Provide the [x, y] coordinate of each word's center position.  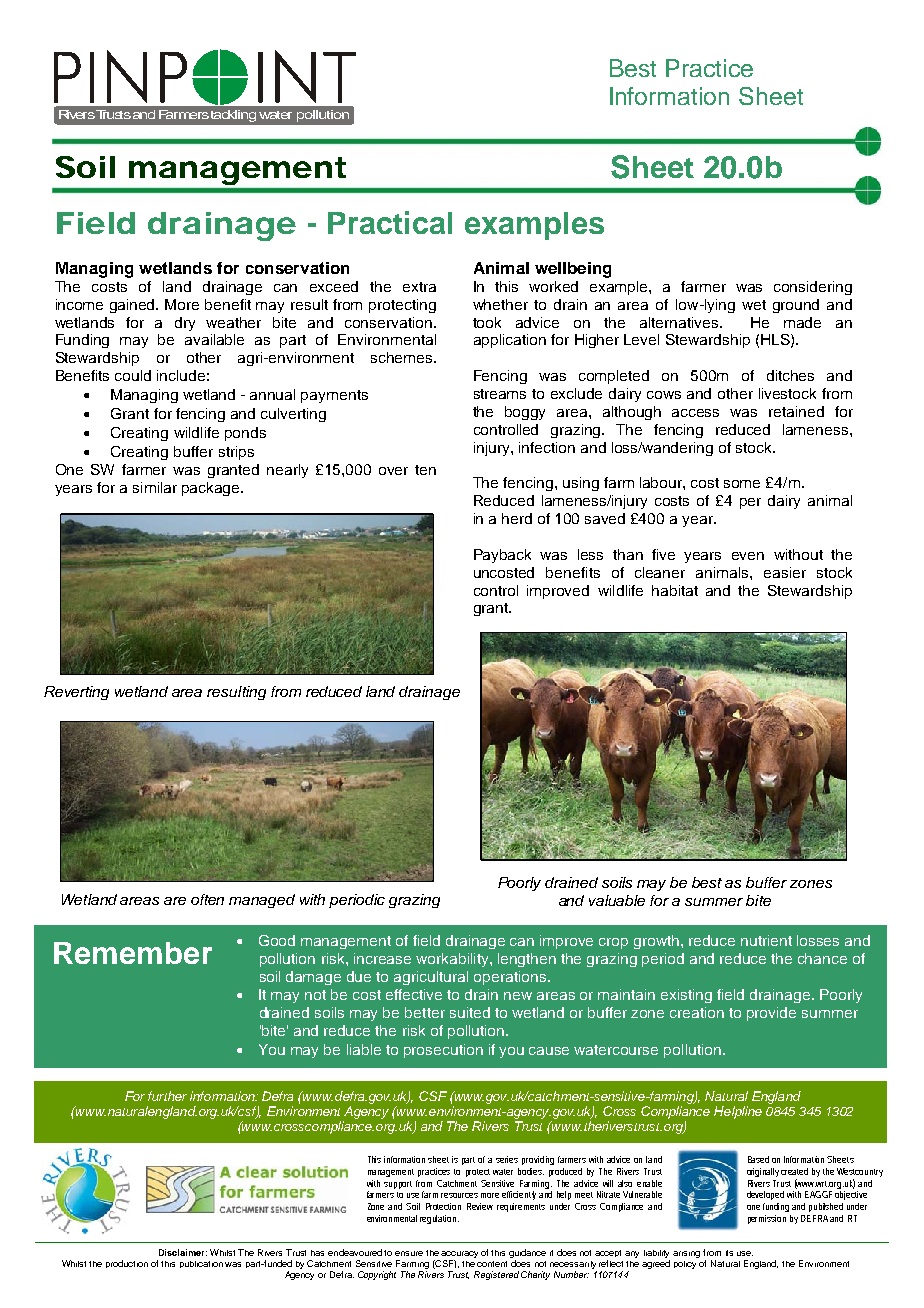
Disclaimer [183, 1252]
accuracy [459, 1256]
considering [813, 288]
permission [767, 1219]
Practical [390, 222]
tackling [233, 116]
